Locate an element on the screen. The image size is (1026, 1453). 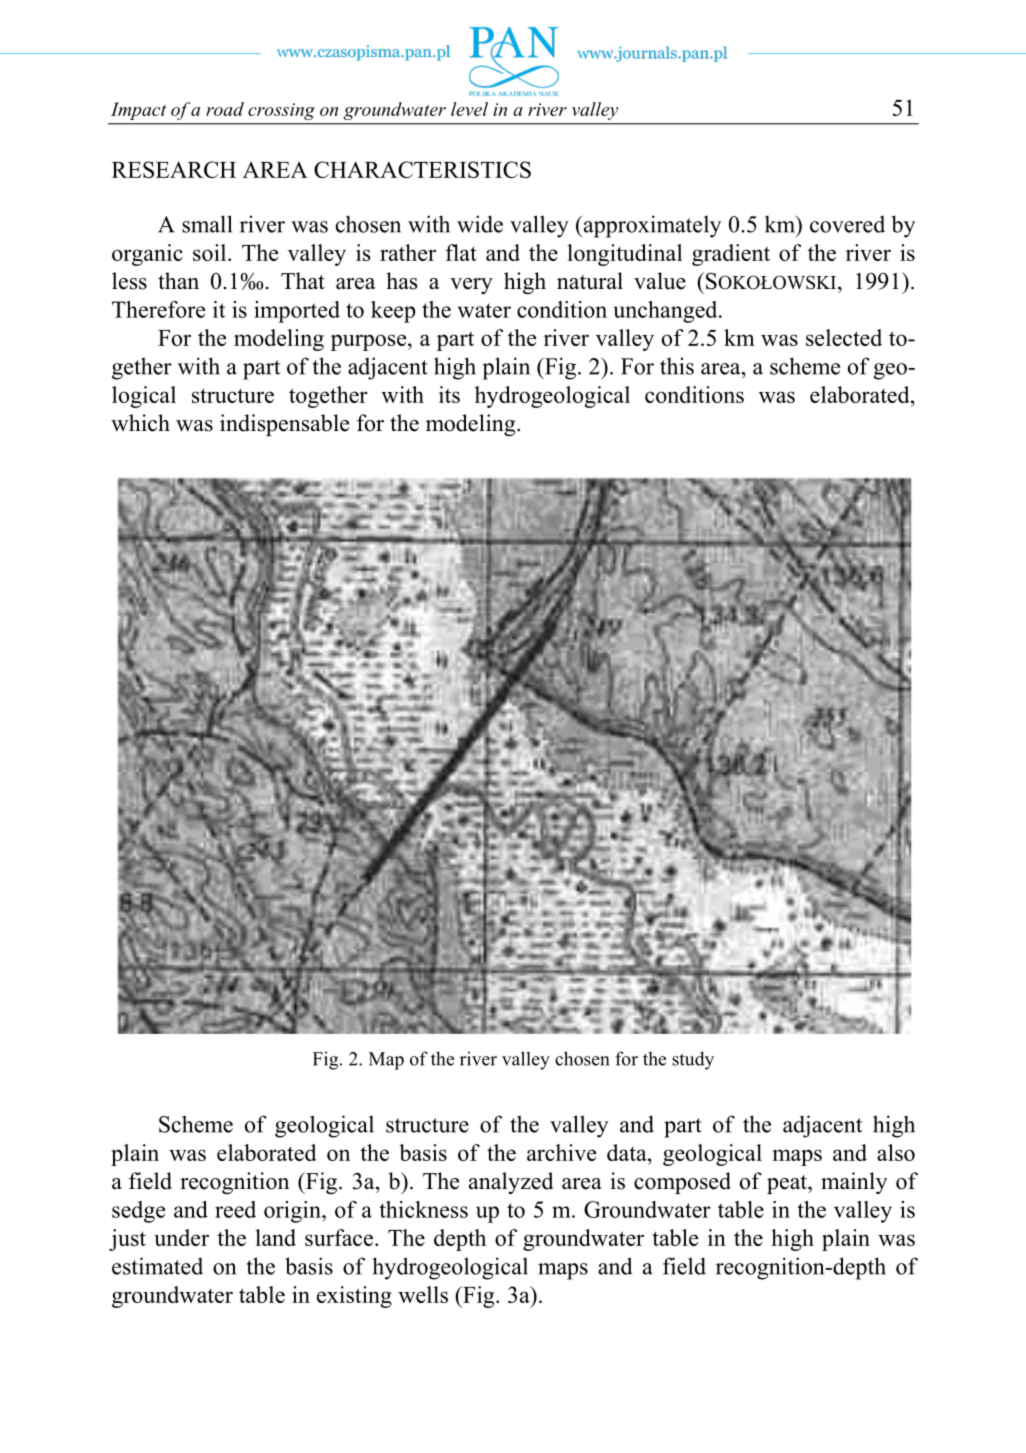
road is located at coordinates (225, 109).
